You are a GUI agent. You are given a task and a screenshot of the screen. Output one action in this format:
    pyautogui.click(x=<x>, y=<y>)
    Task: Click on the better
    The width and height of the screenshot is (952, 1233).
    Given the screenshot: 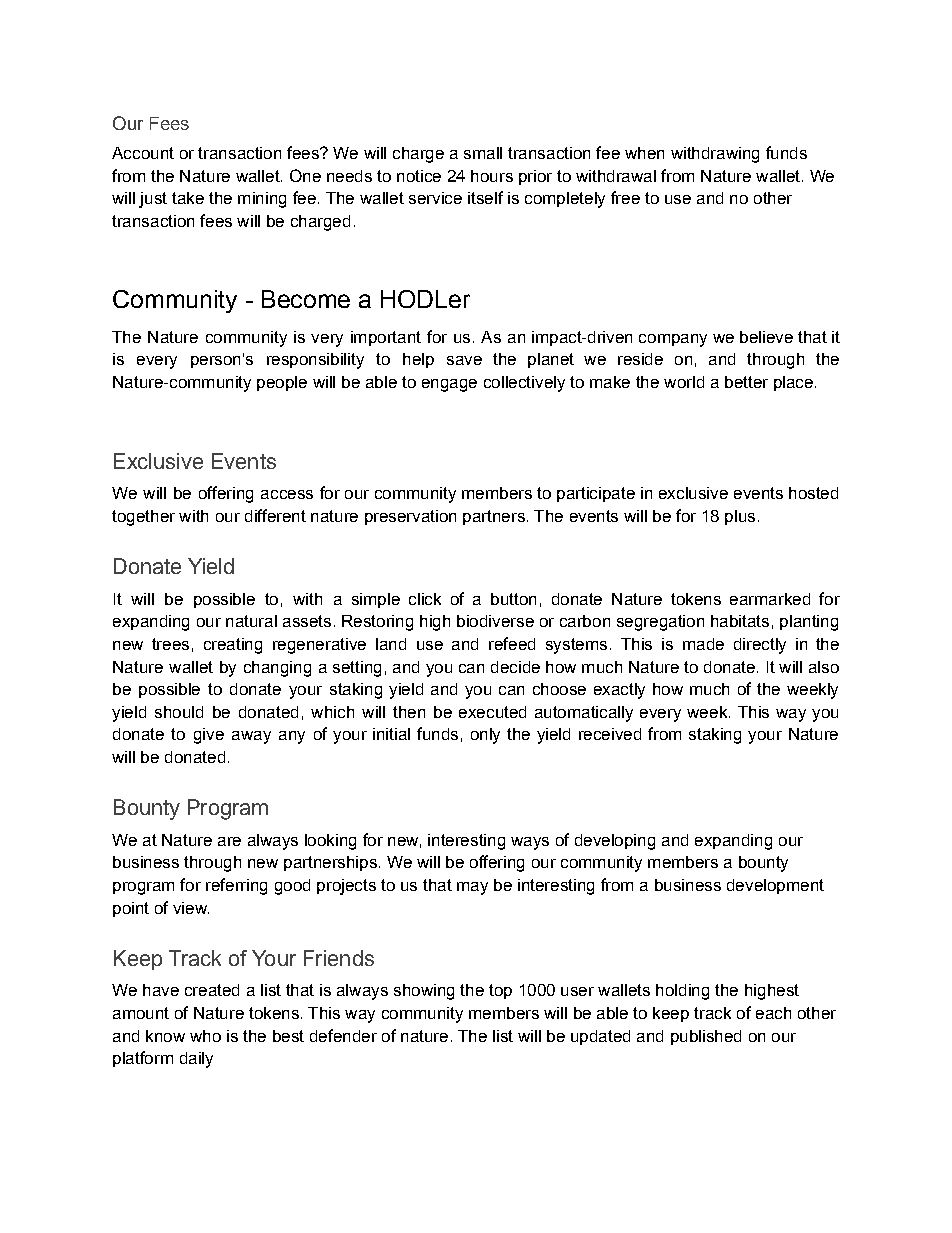 What is the action you would take?
    pyautogui.click(x=746, y=382)
